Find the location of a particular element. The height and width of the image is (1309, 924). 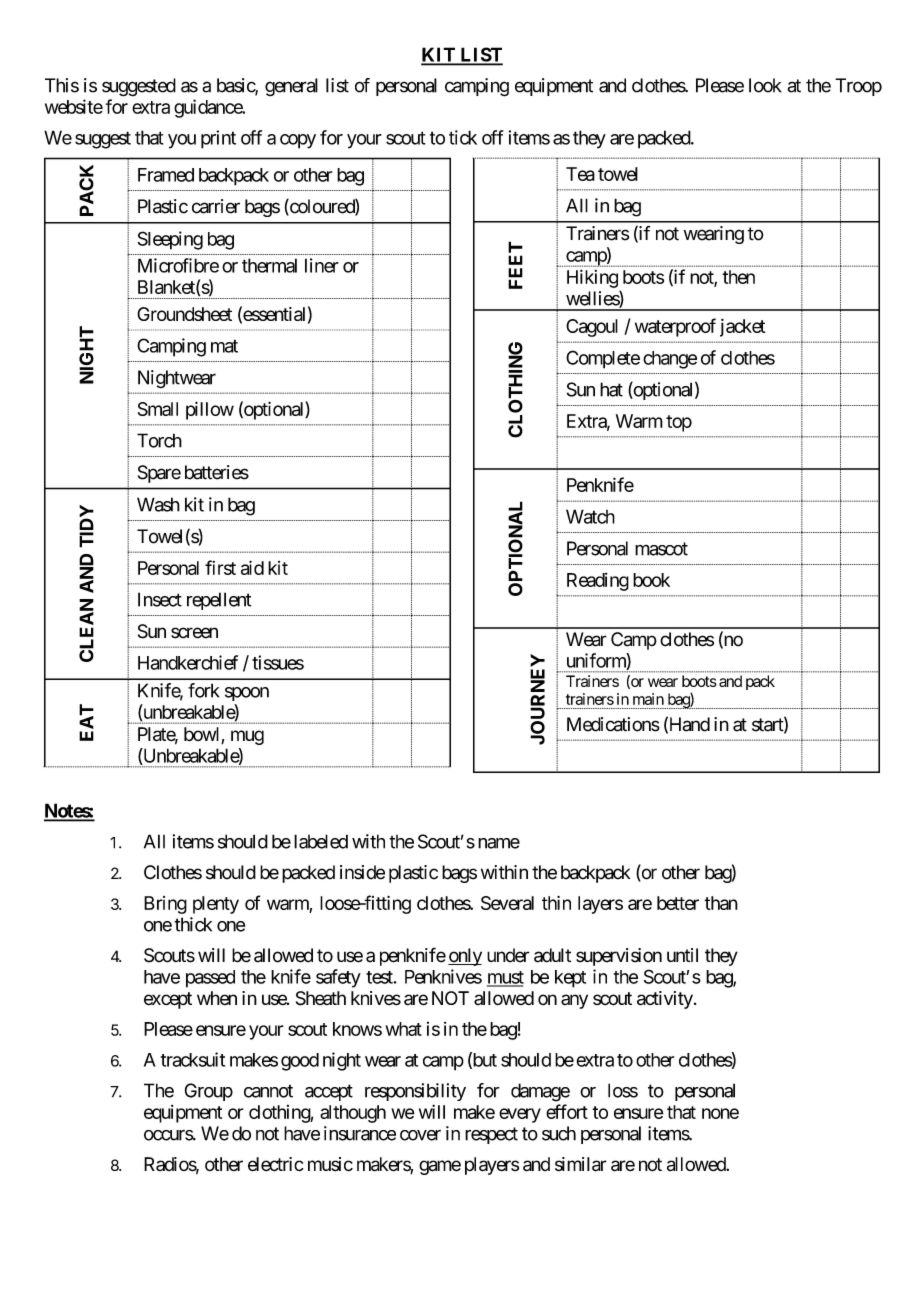

Torch is located at coordinates (159, 440).
